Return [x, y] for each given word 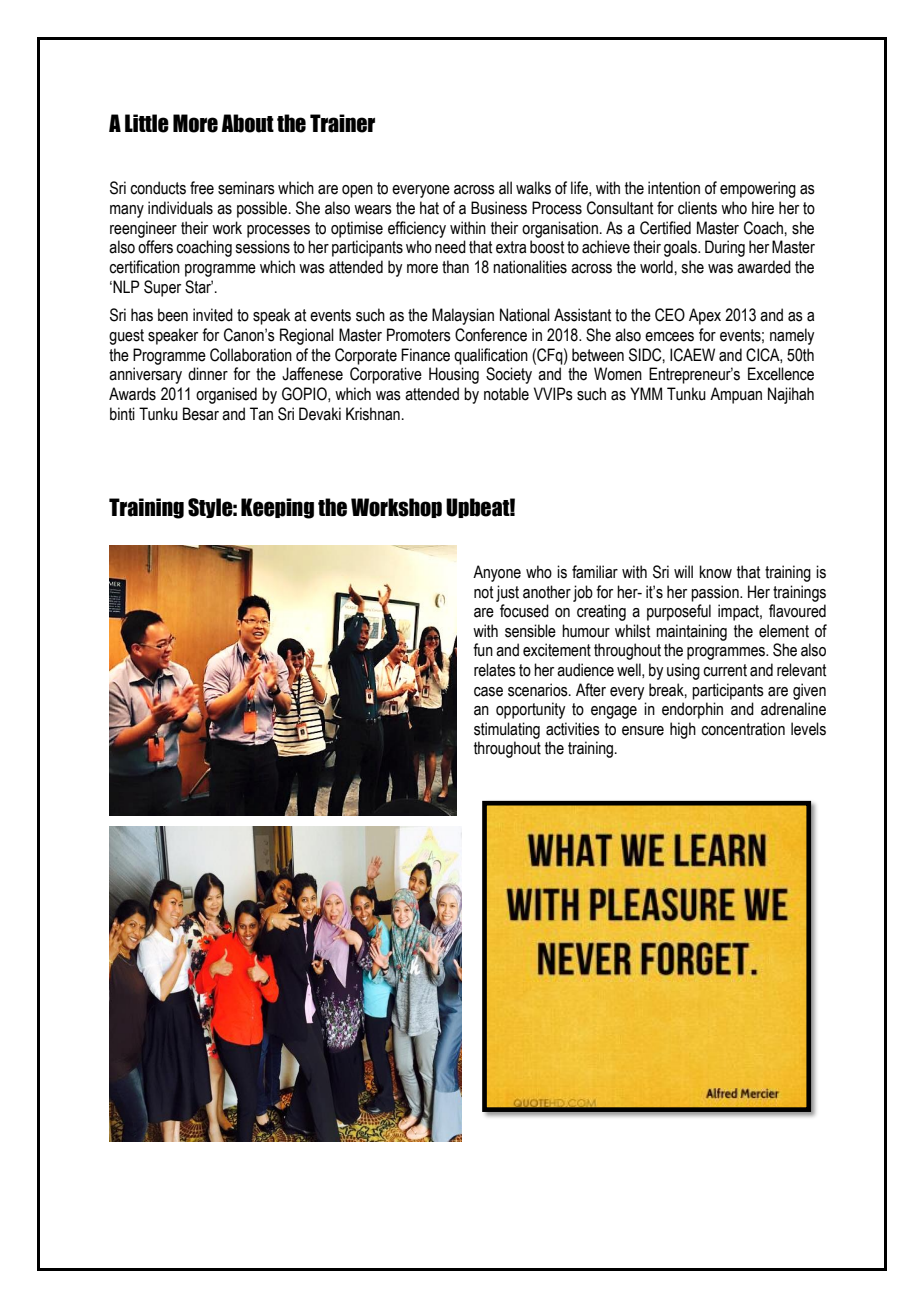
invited [213, 315]
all [505, 188]
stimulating [507, 730]
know [716, 572]
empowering [758, 189]
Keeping [277, 508]
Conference [491, 335]
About [248, 123]
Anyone [497, 573]
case [488, 692]
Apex [705, 316]
